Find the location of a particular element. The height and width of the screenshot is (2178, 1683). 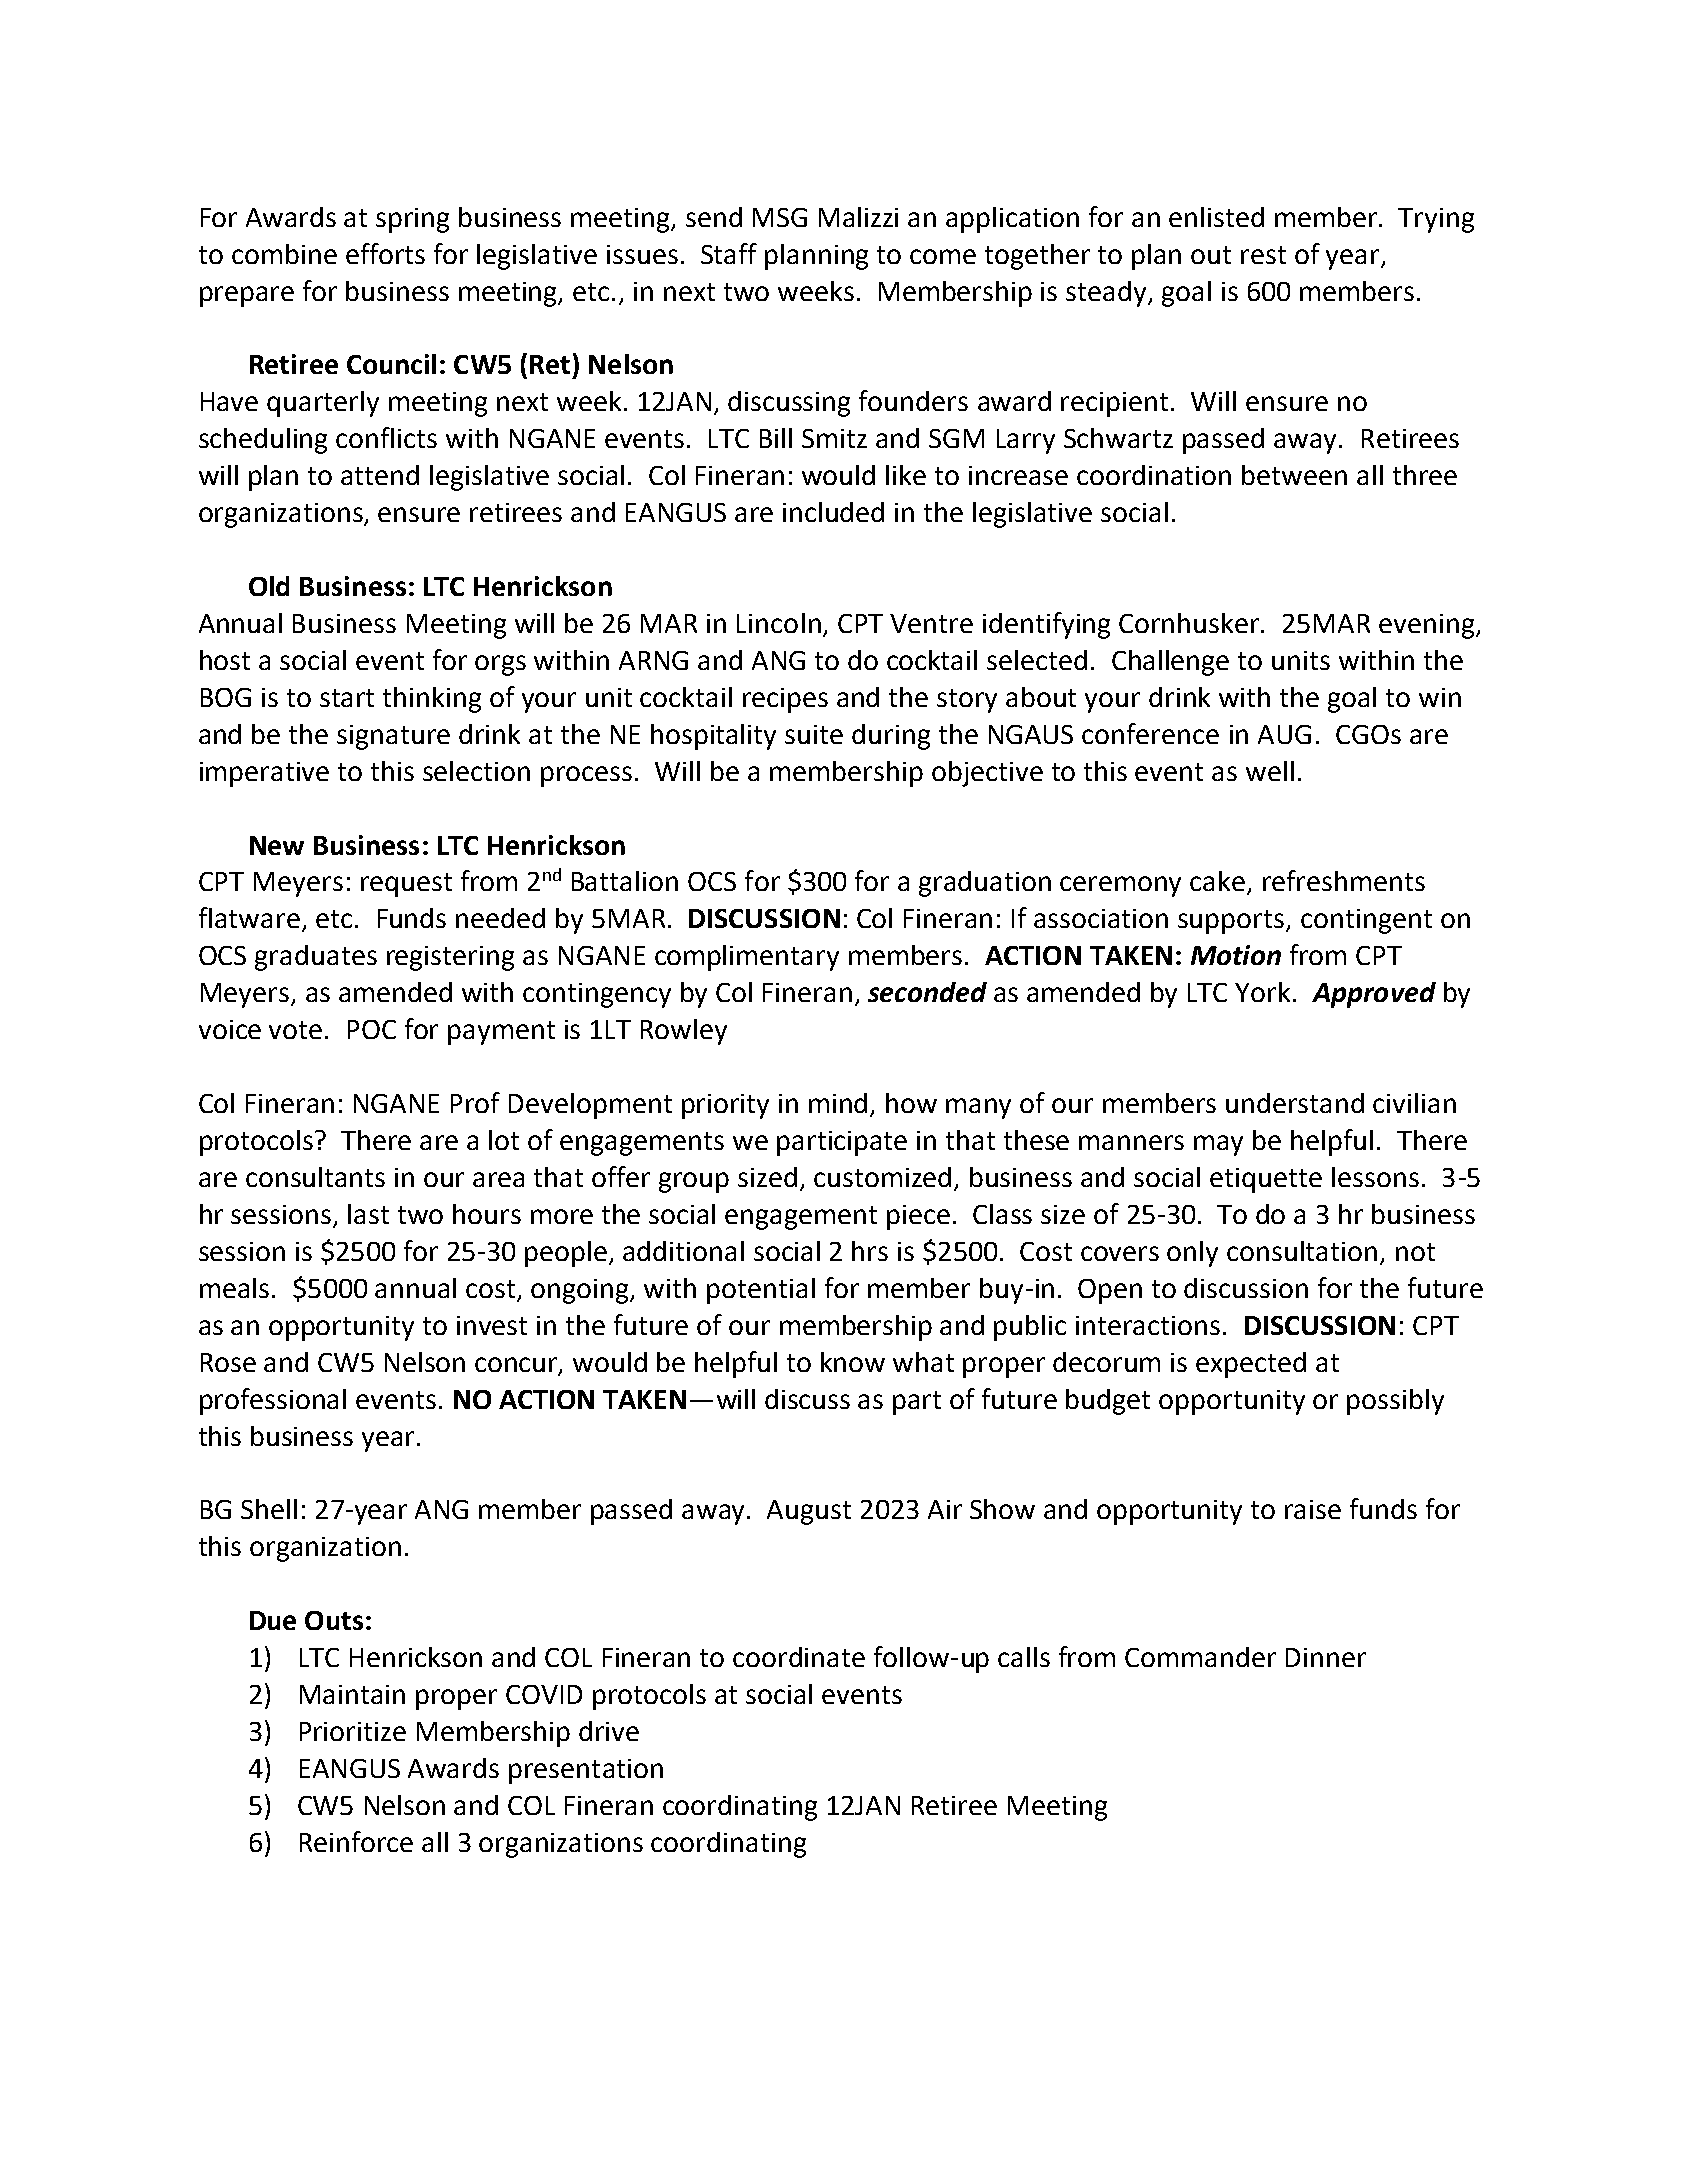

efforts is located at coordinates (385, 253).
